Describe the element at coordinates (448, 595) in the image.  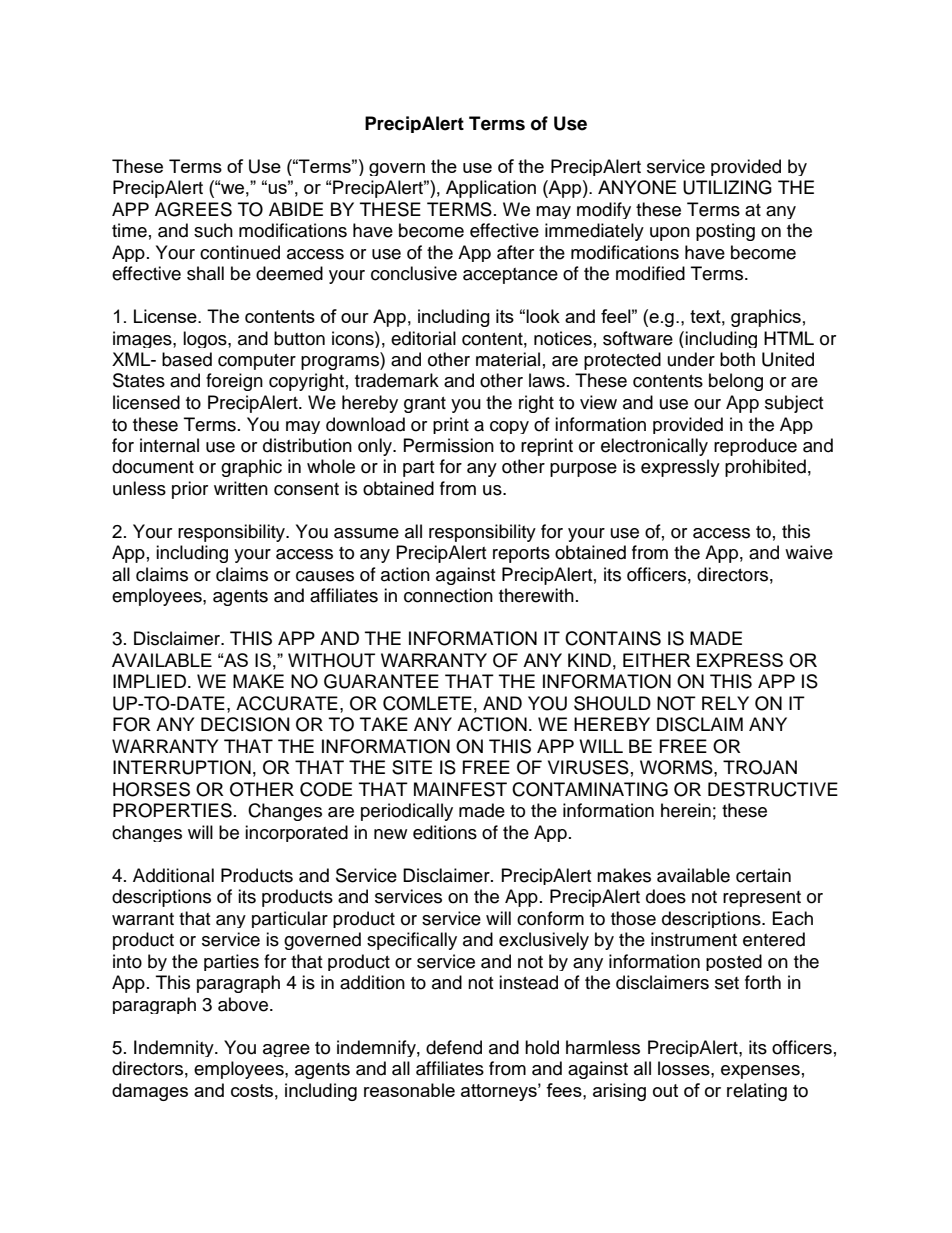
I see `connection` at that location.
